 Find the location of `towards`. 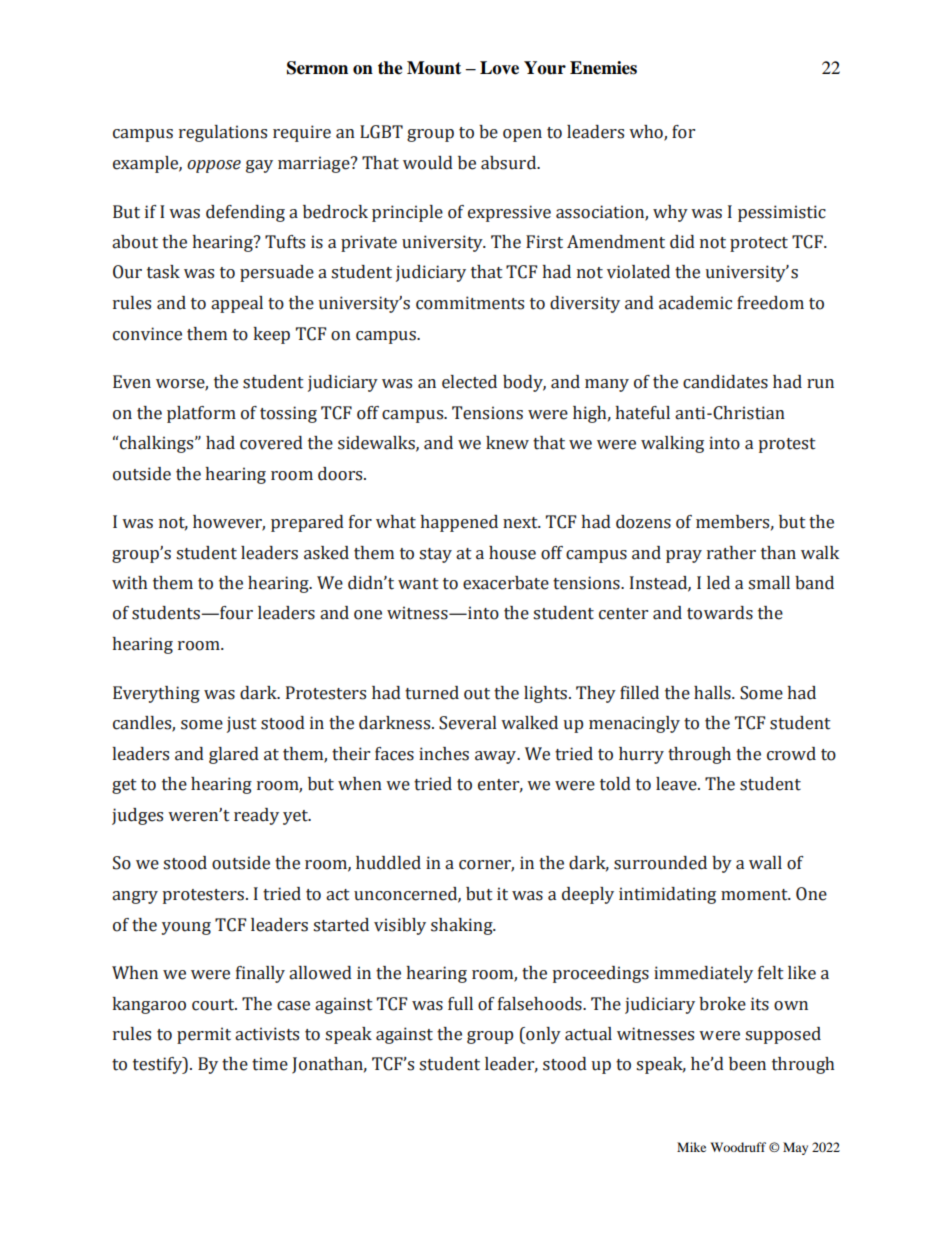

towards is located at coordinates (720, 613).
